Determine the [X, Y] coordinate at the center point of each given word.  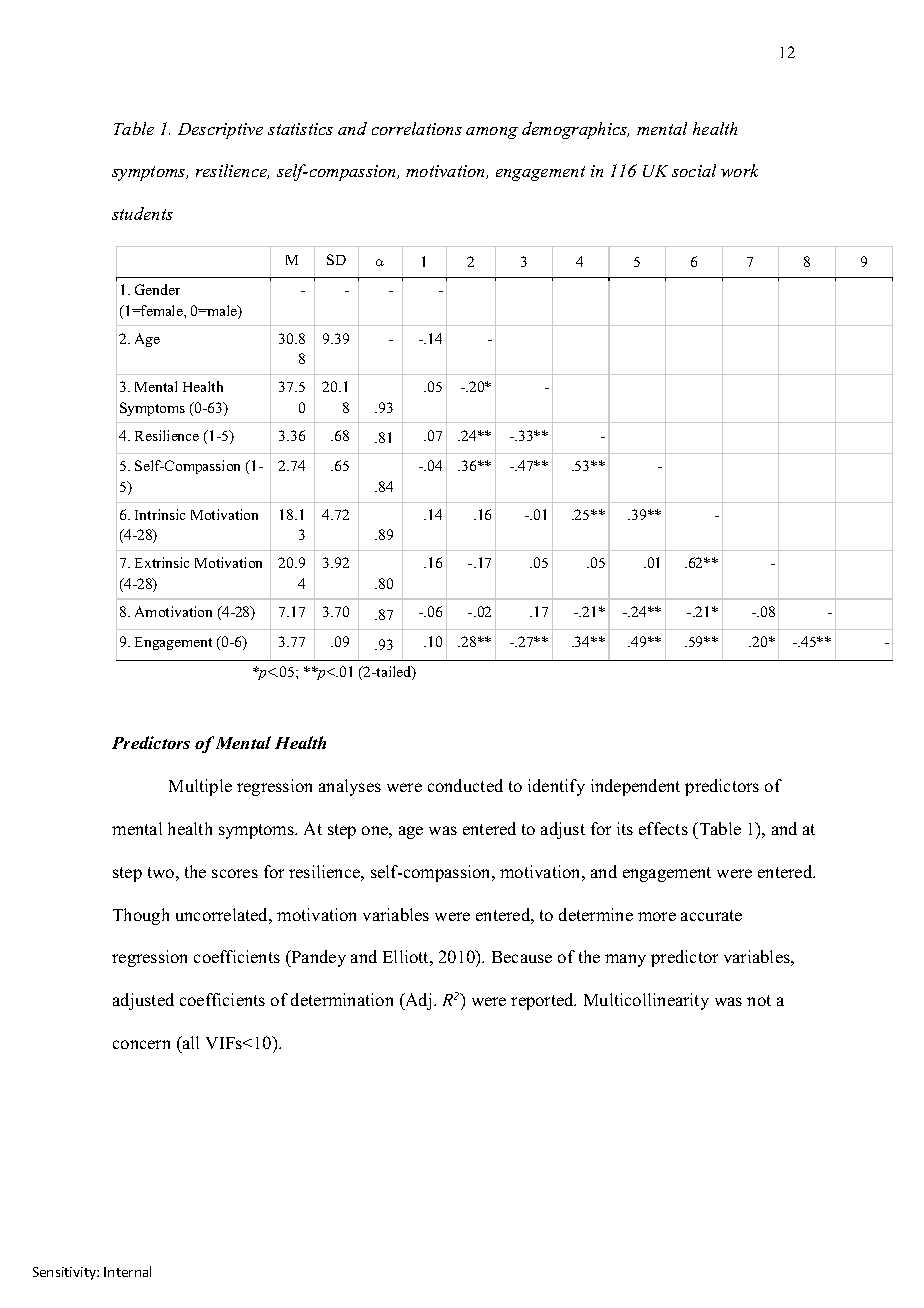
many [625, 960]
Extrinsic [162, 562]
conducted [465, 785]
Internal [127, 1271]
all [190, 1042]
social [694, 170]
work [739, 170]
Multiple [200, 787]
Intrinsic [160, 514]
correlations [417, 128]
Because [522, 957]
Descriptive [220, 131]
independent [635, 787]
